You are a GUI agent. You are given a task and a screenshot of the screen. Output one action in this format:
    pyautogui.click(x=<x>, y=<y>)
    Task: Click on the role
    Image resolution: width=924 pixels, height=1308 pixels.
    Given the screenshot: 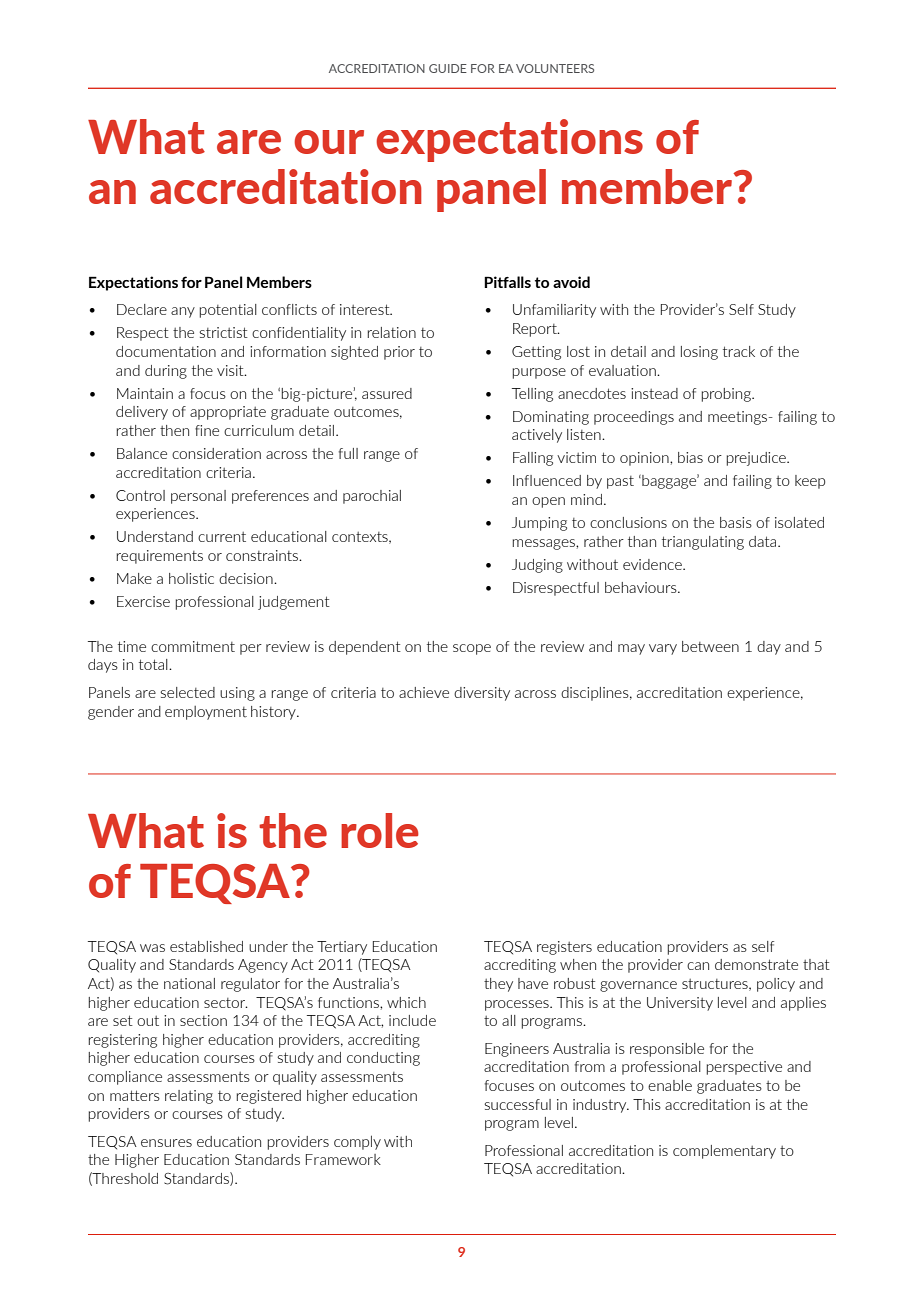 What is the action you would take?
    pyautogui.click(x=380, y=830)
